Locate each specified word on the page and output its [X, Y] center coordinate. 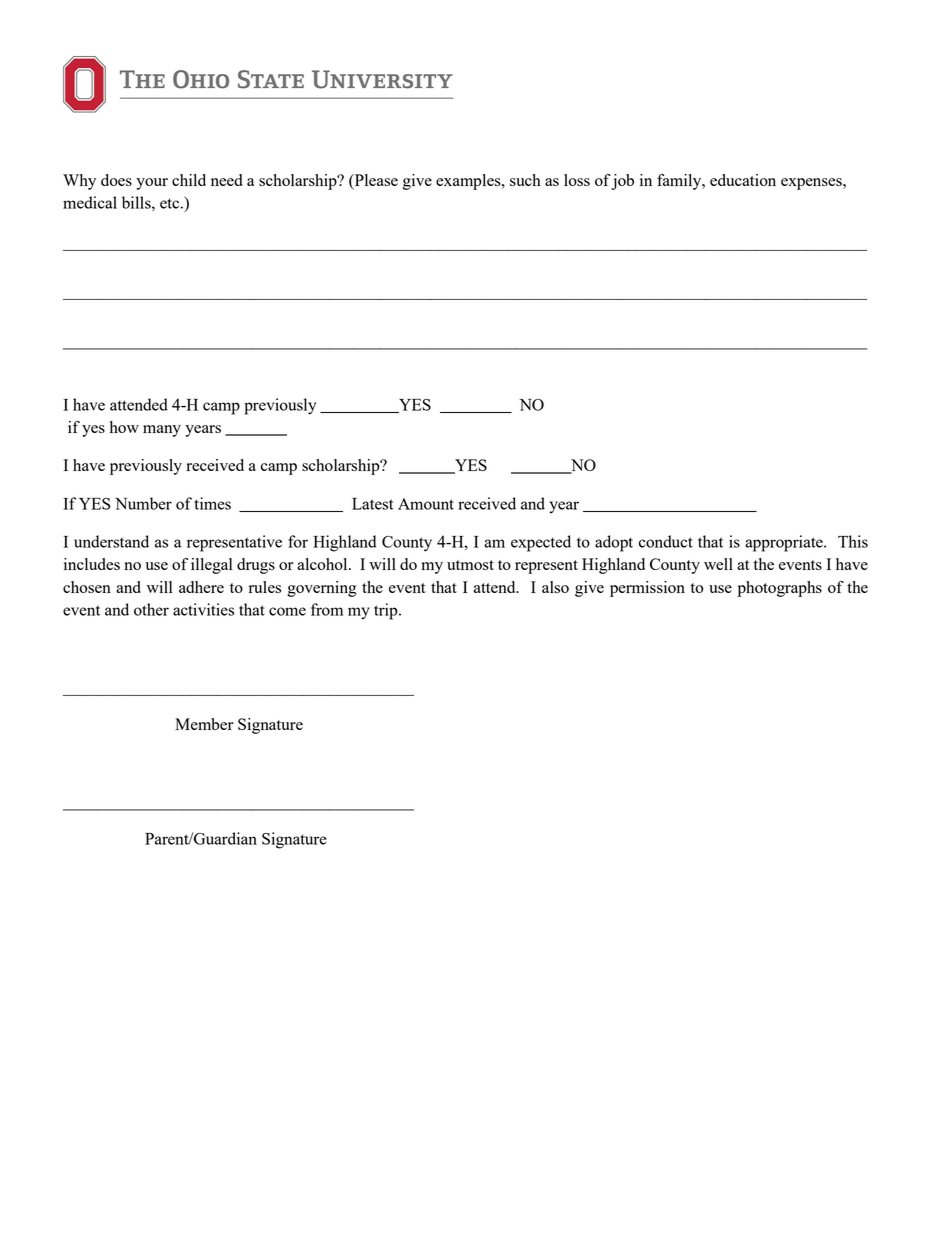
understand [111, 541]
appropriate [785, 543]
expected [541, 543]
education [743, 180]
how [124, 427]
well [718, 564]
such [525, 180]
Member [204, 724]
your [152, 184]
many [162, 431]
